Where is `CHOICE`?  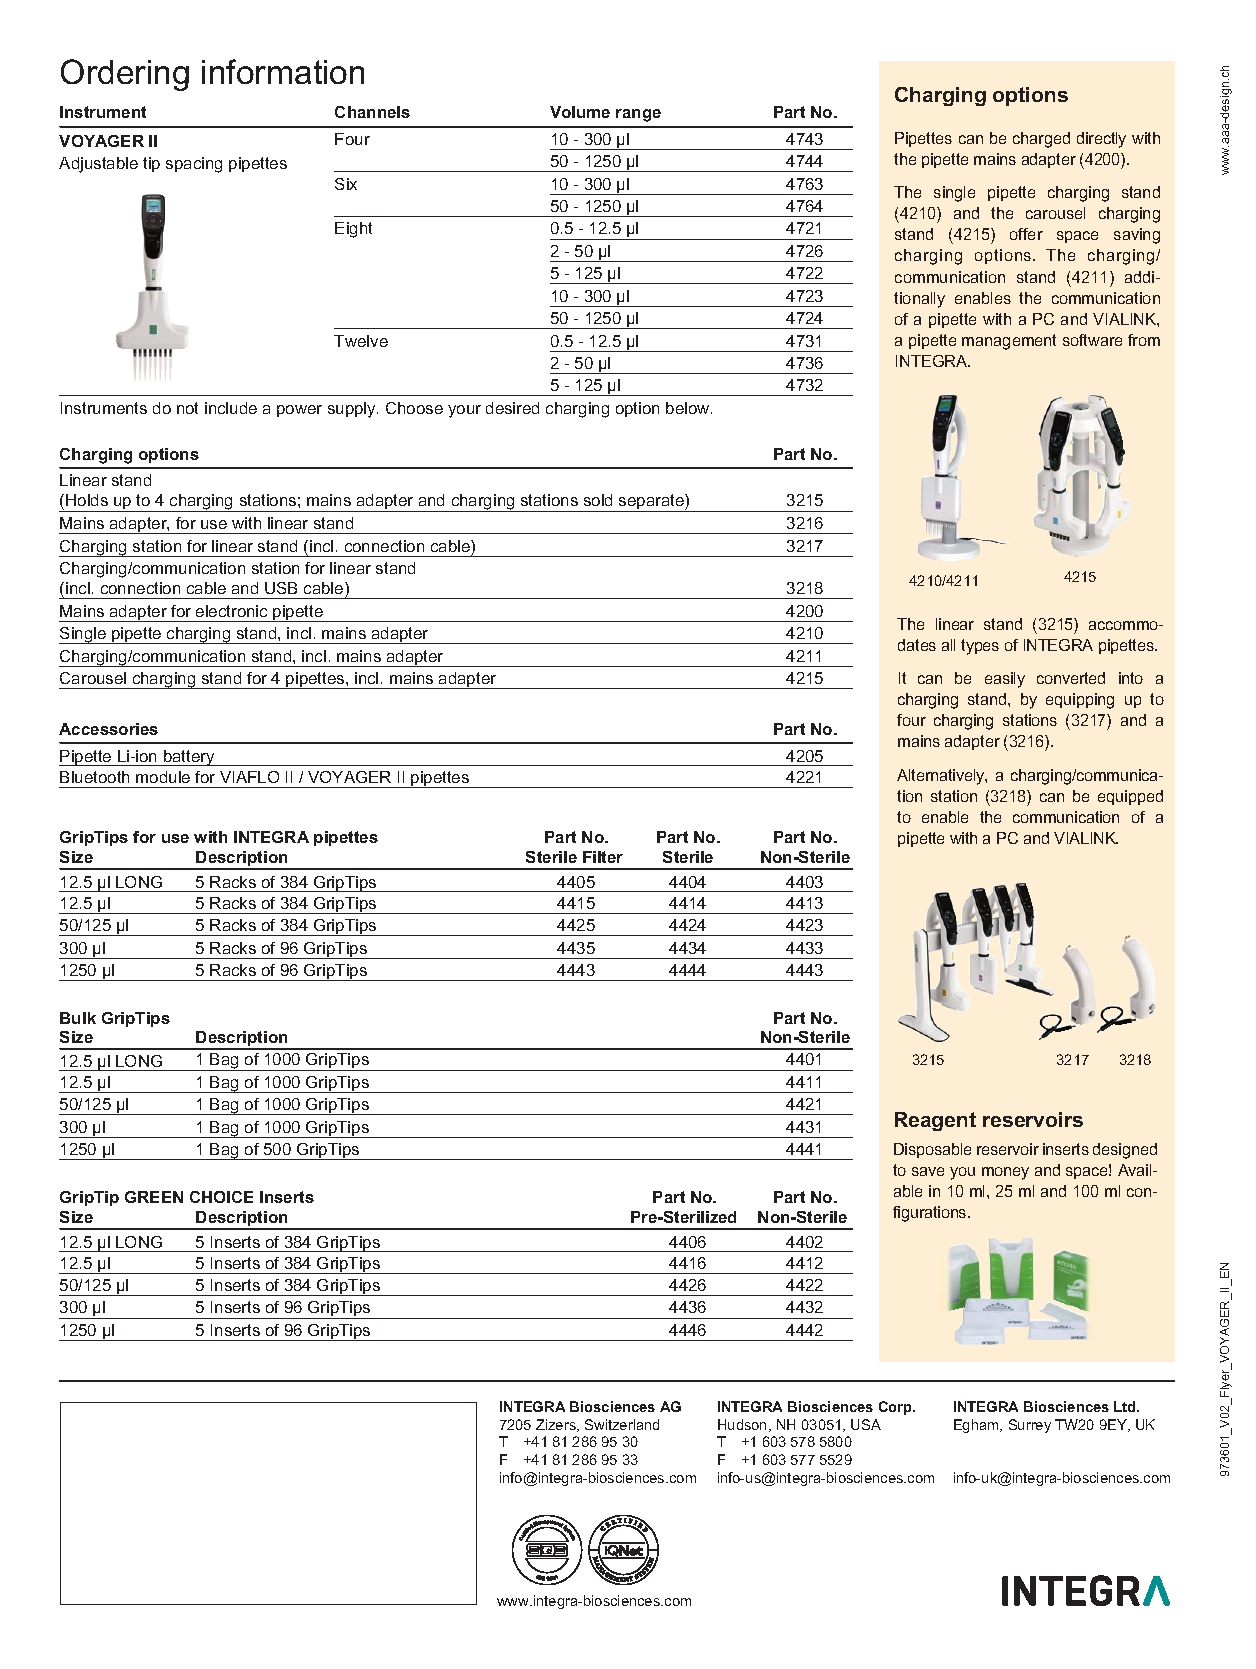
CHOICE is located at coordinates (221, 1197).
